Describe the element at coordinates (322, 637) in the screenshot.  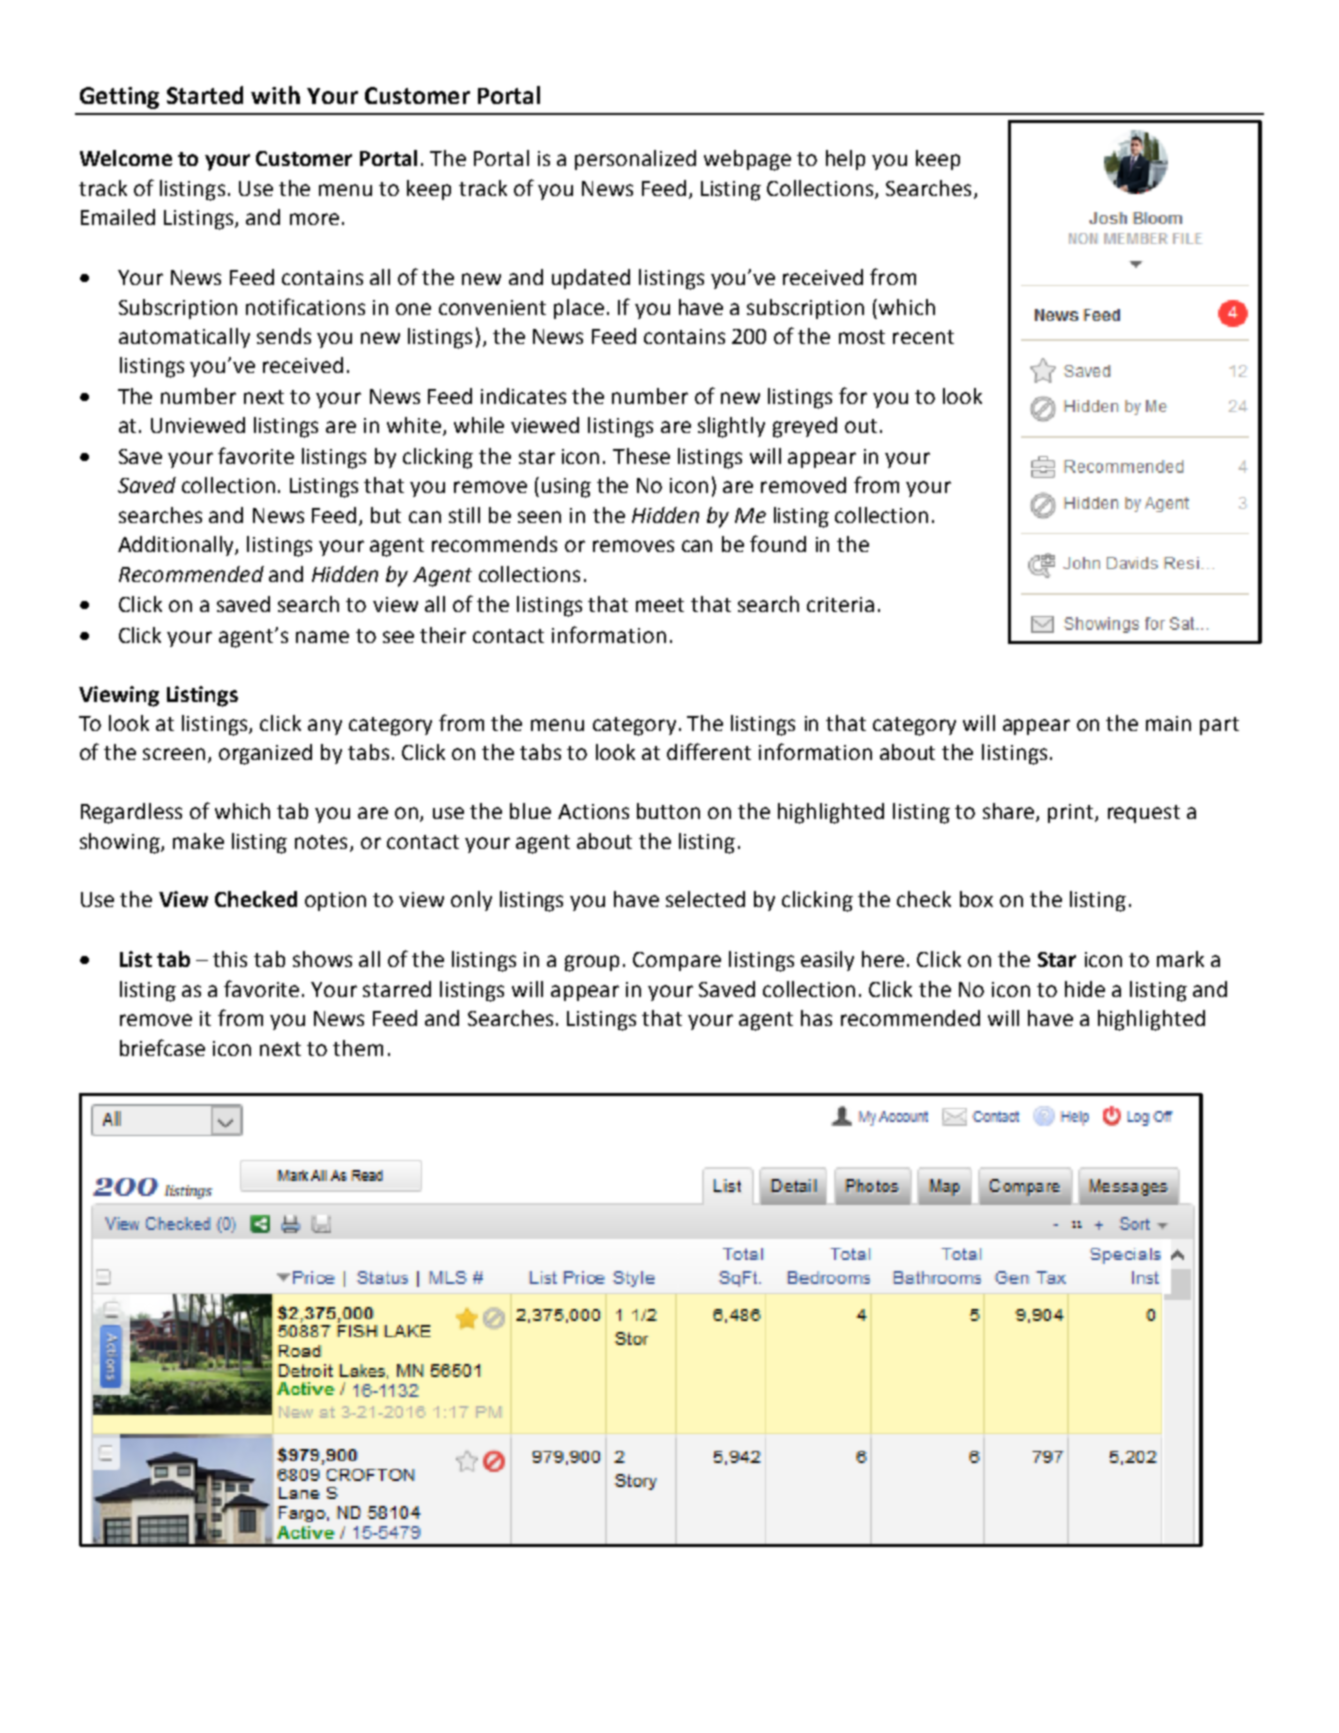
I see `name` at that location.
